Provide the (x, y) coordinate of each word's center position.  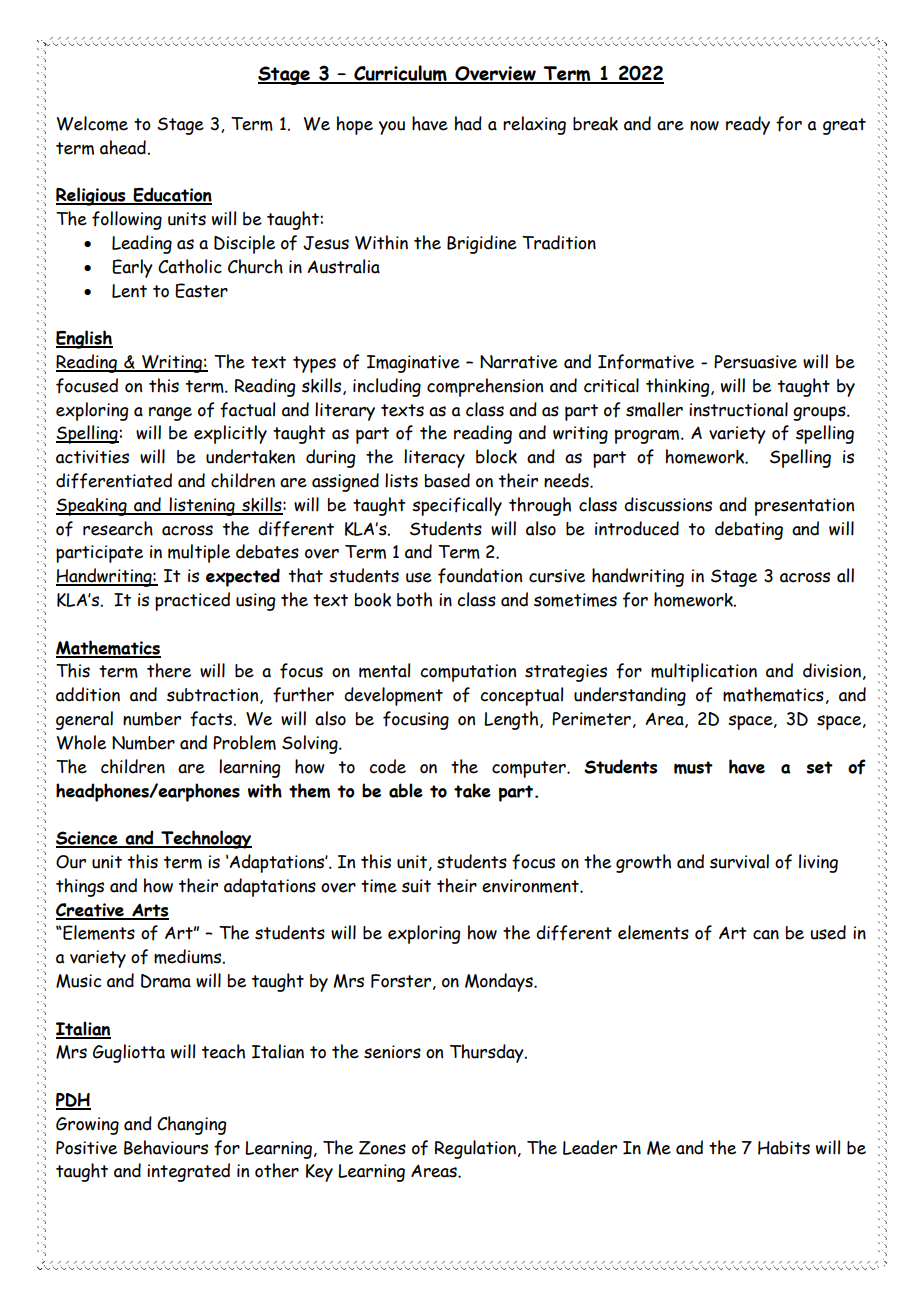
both (414, 599)
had (468, 123)
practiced (192, 601)
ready (748, 125)
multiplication (704, 672)
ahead (123, 147)
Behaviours (166, 1147)
